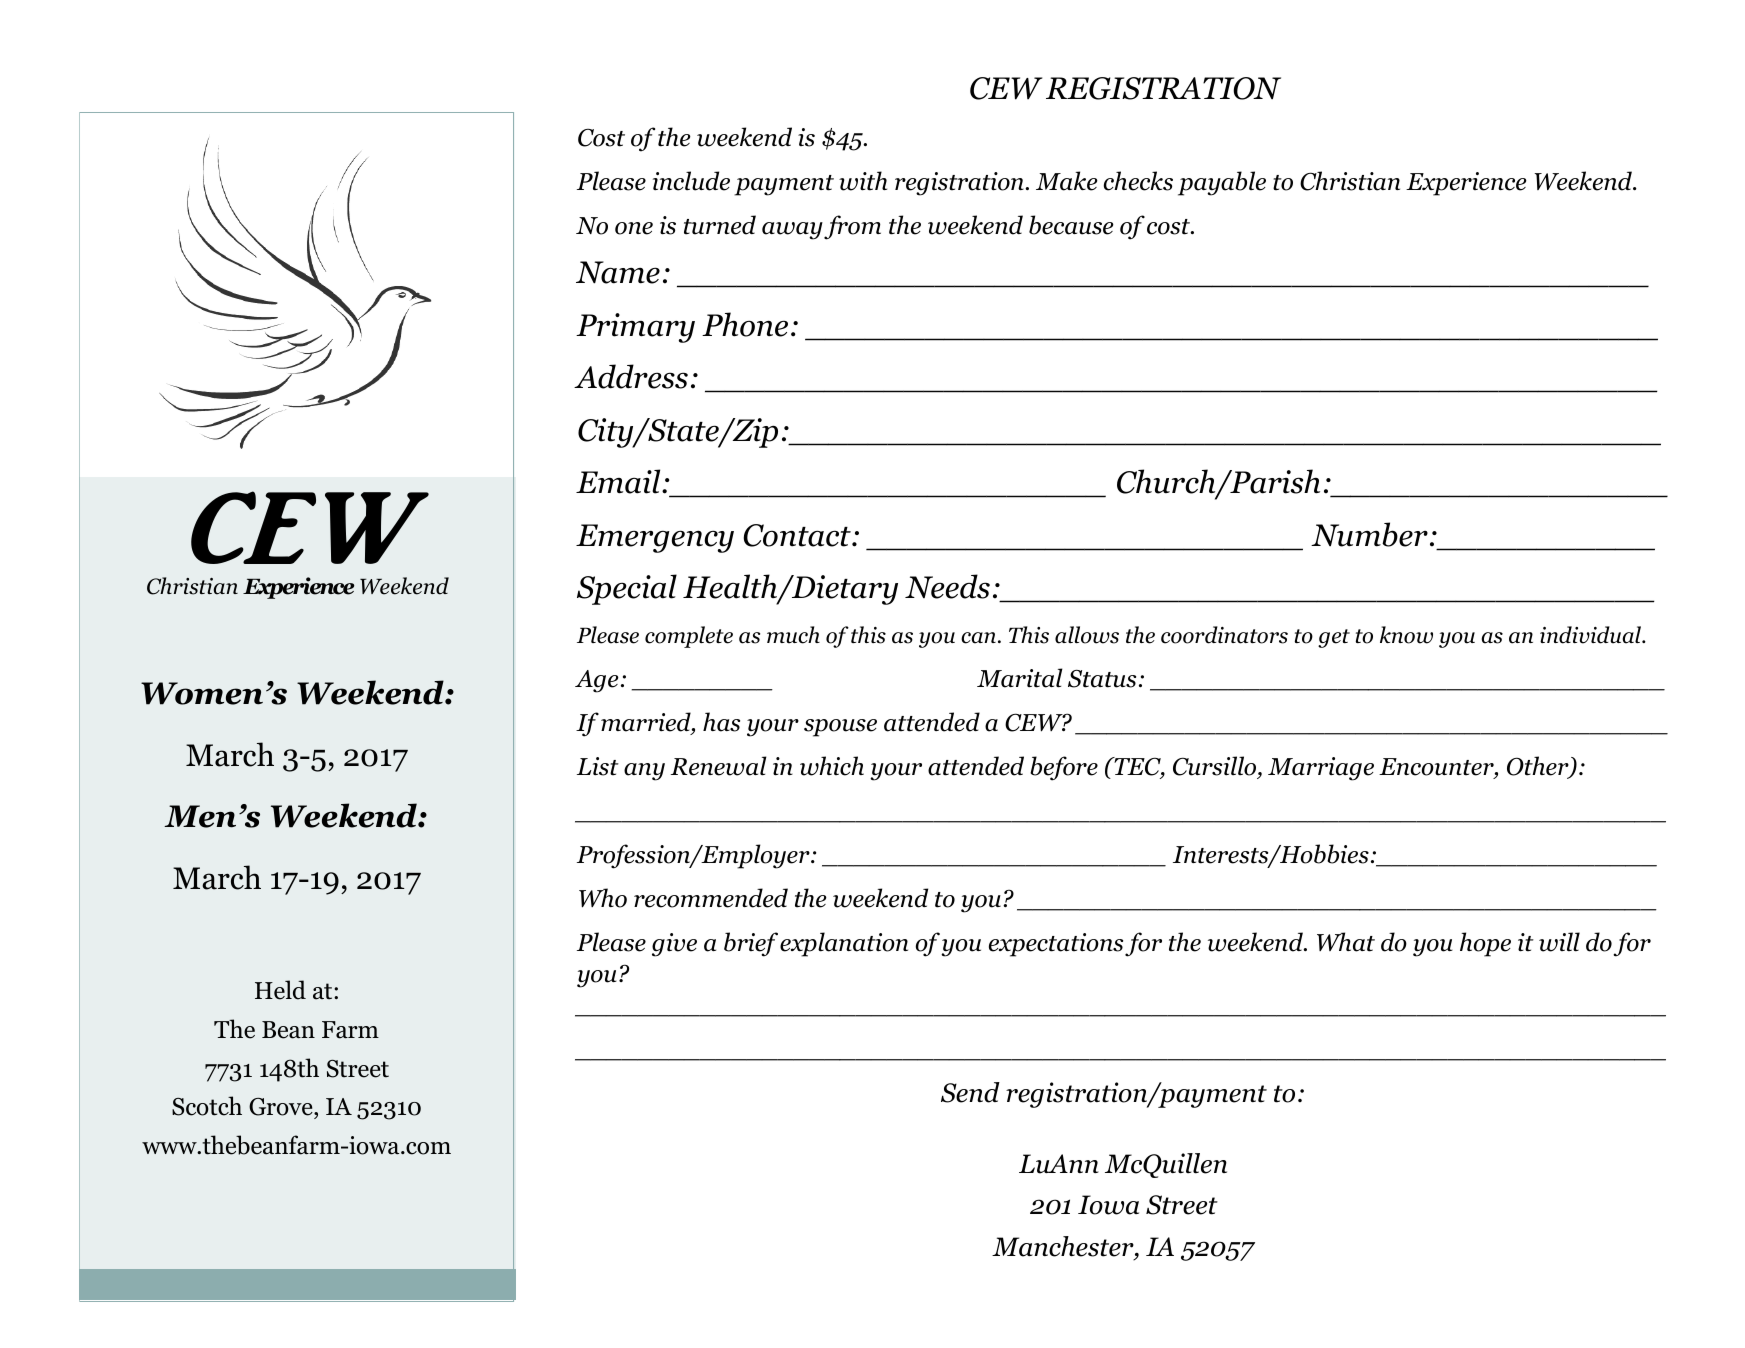 Image resolution: width=1745 pixels, height=1348 pixels. I want to click on Name, so click(618, 272).
